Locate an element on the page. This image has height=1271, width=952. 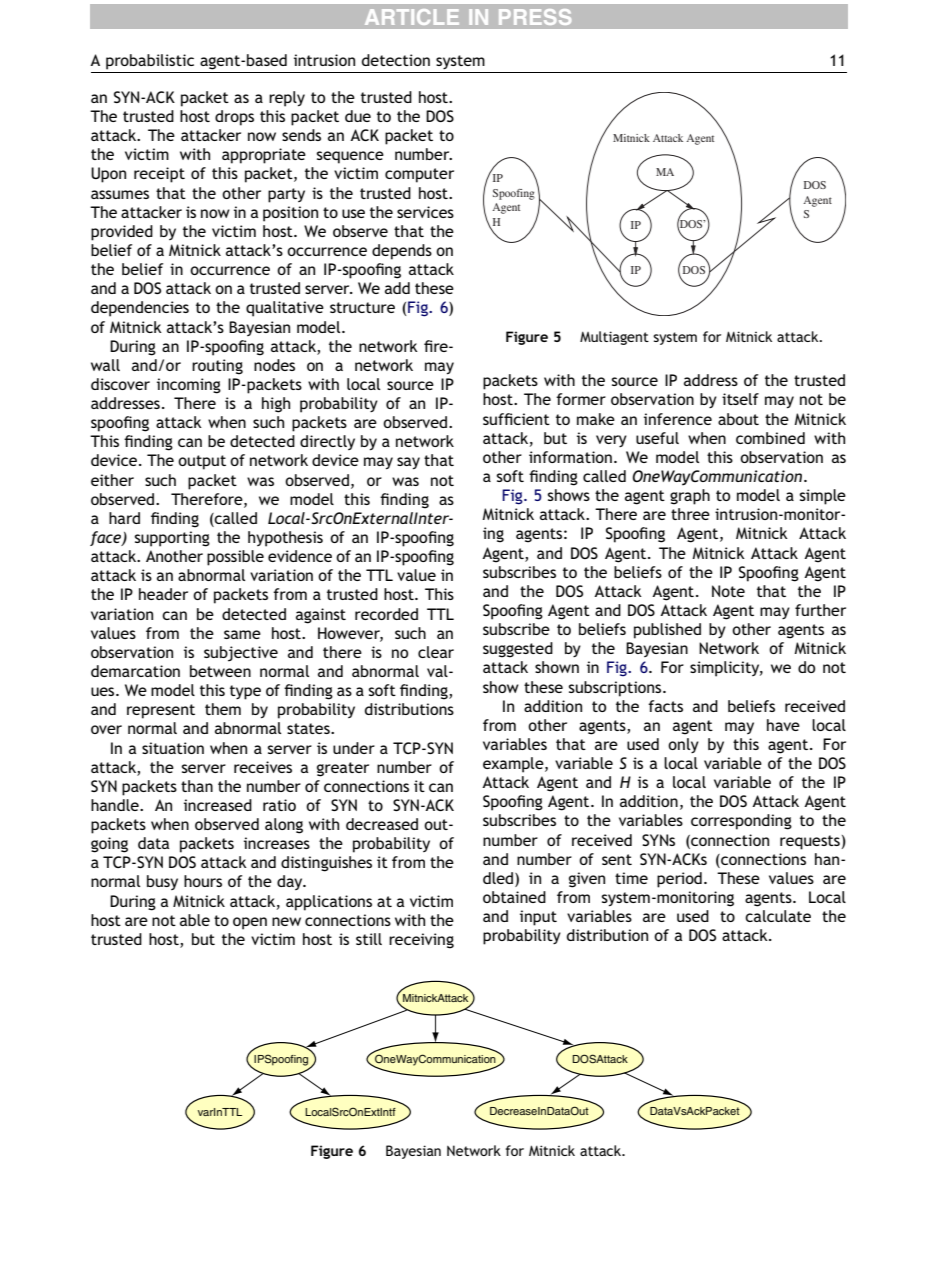
ARTICLE is located at coordinates (412, 17).
